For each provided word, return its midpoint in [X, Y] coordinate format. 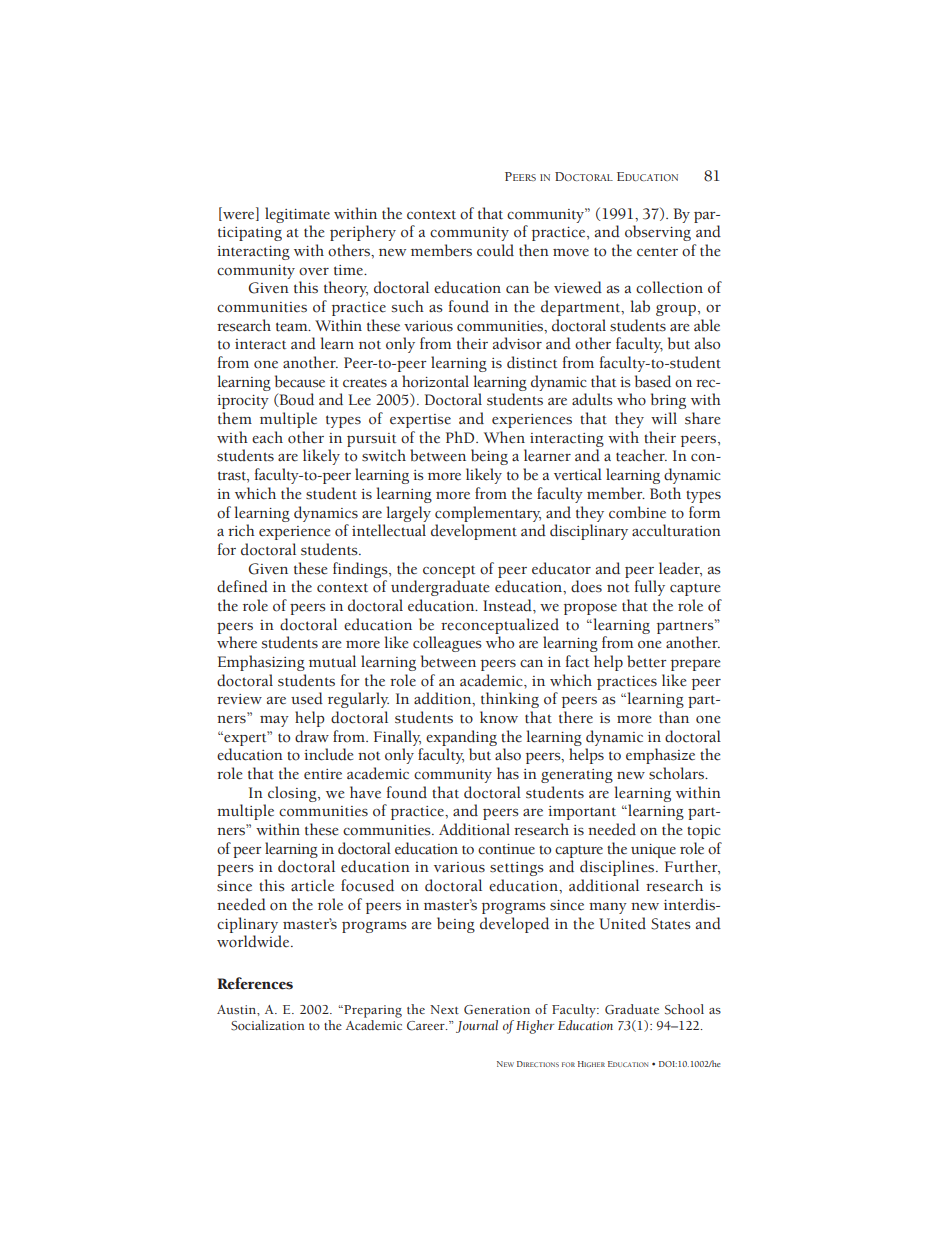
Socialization [268, 1025]
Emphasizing [261, 663]
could [495, 250]
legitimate [297, 215]
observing [658, 233]
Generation [497, 1010]
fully [650, 588]
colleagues [447, 644]
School [684, 1009]
